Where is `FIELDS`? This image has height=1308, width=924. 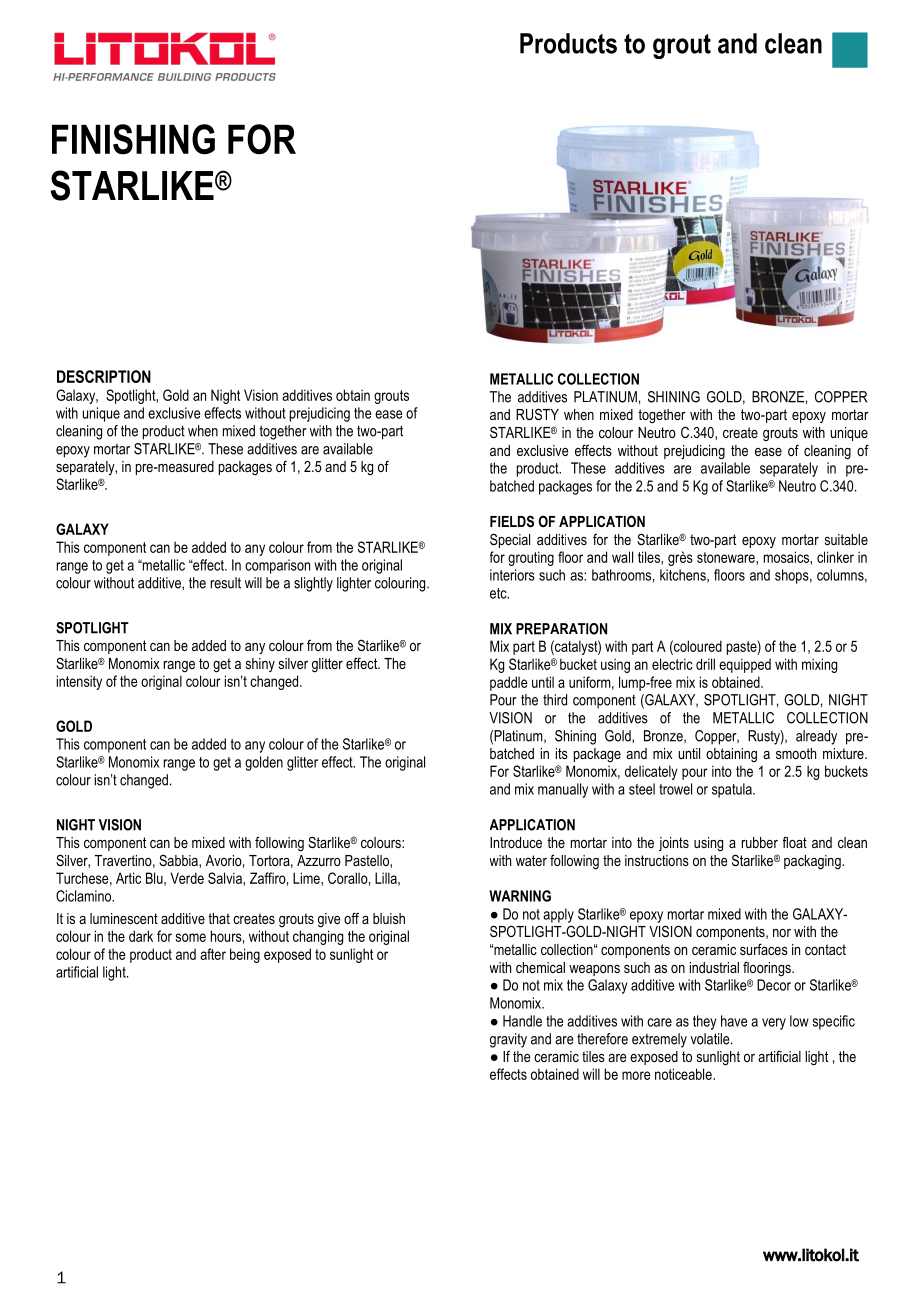 FIELDS is located at coordinates (512, 521).
